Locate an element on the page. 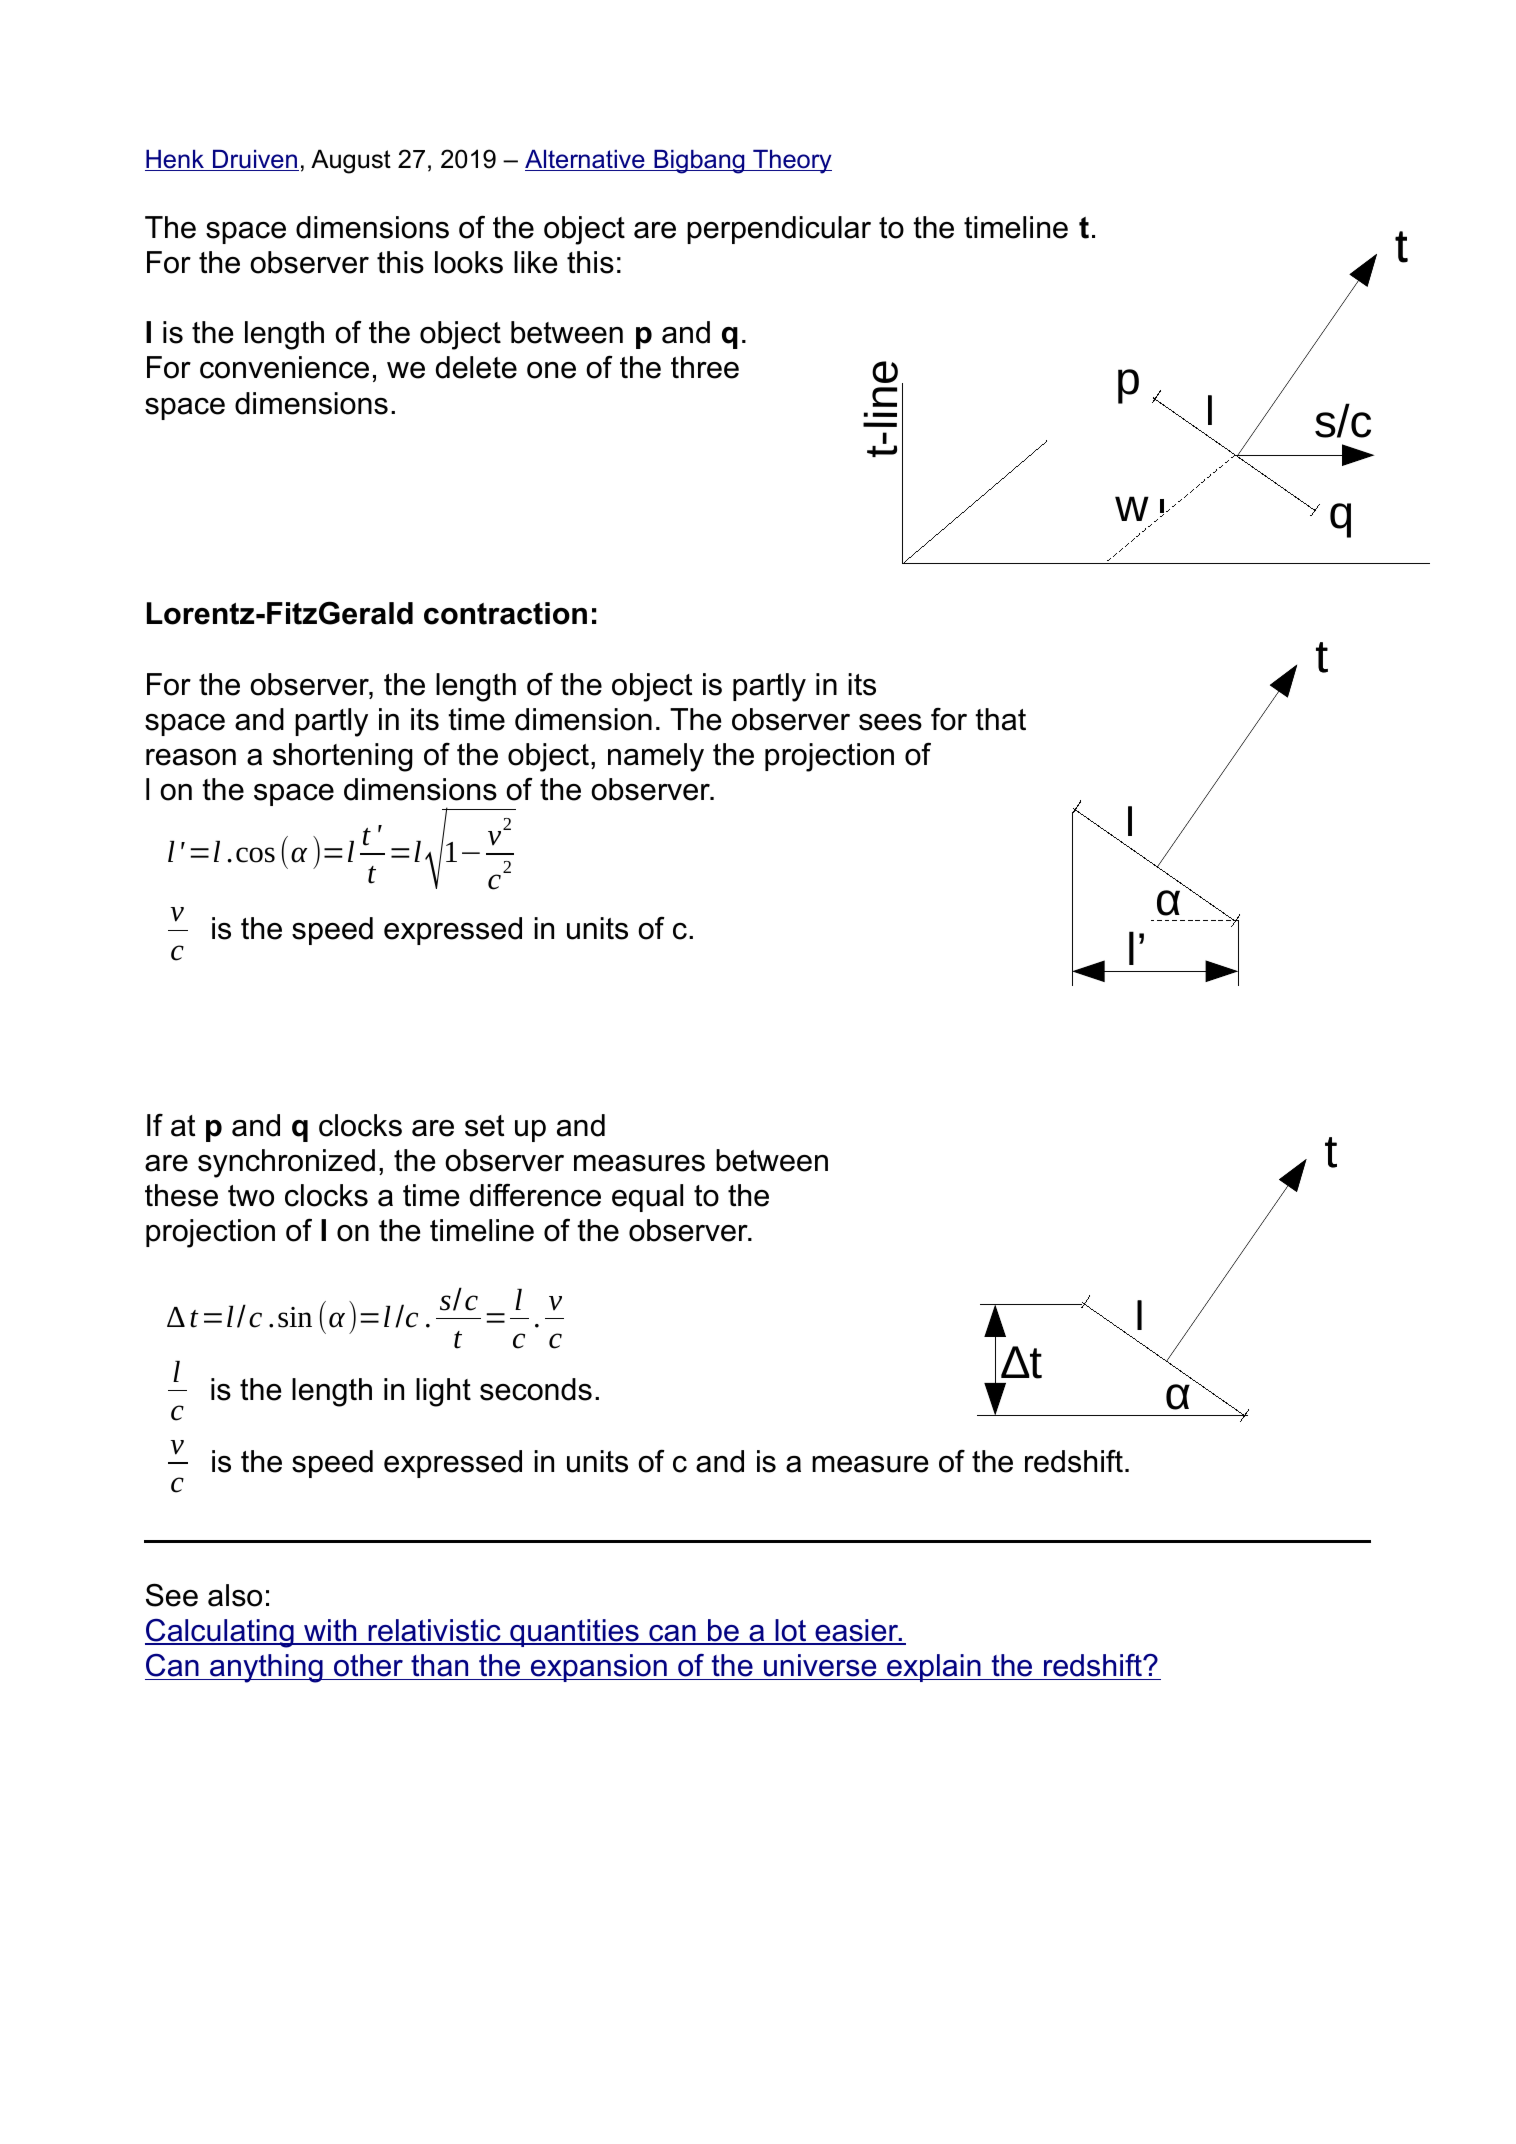 The height and width of the image is (2144, 1516). difference is located at coordinates (535, 1195).
